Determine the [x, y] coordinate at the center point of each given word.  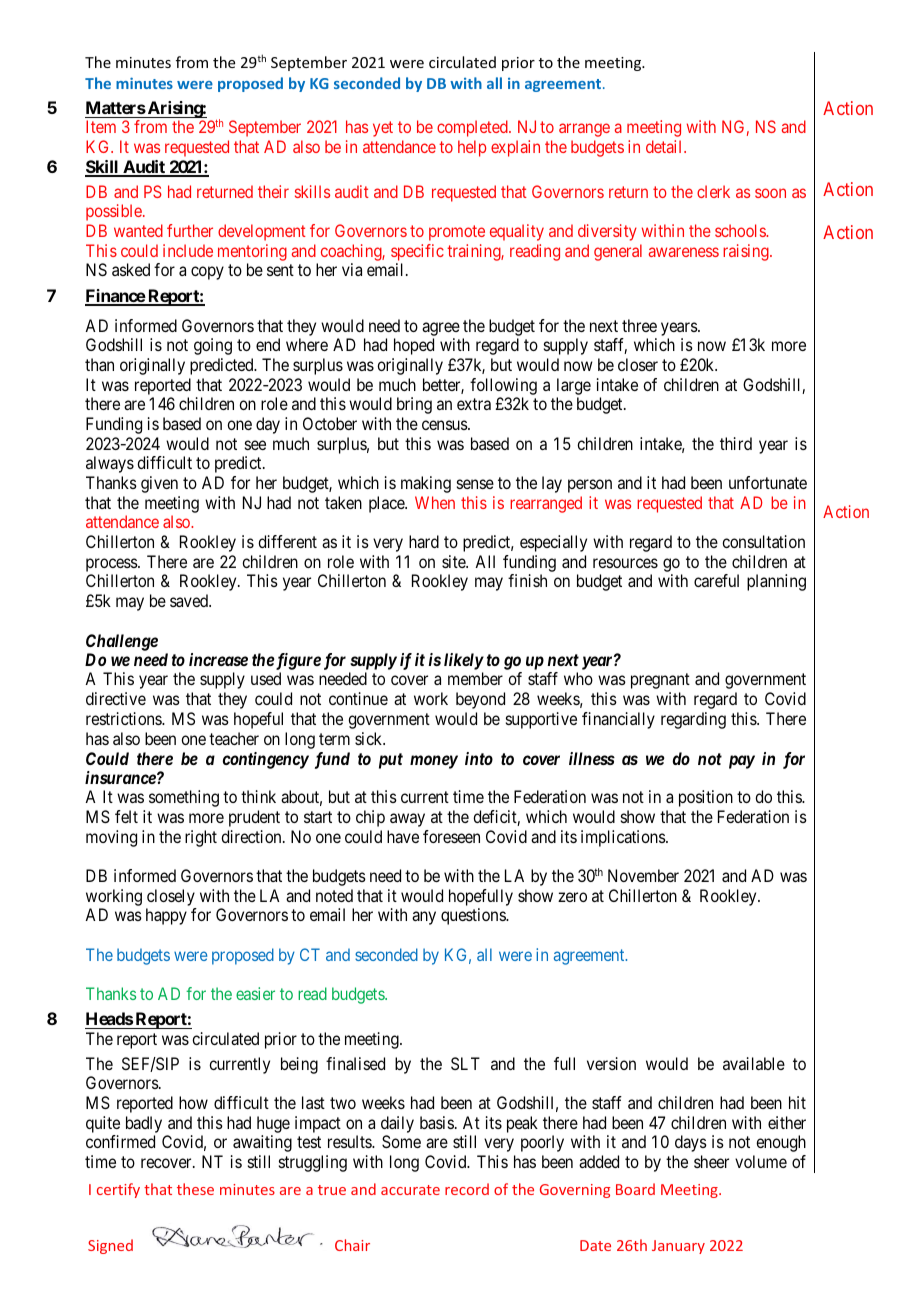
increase [218, 659]
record [467, 1189]
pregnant [660, 681]
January [678, 1247]
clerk [713, 191]
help [472, 148]
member [475, 678]
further [190, 230]
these [195, 1189]
